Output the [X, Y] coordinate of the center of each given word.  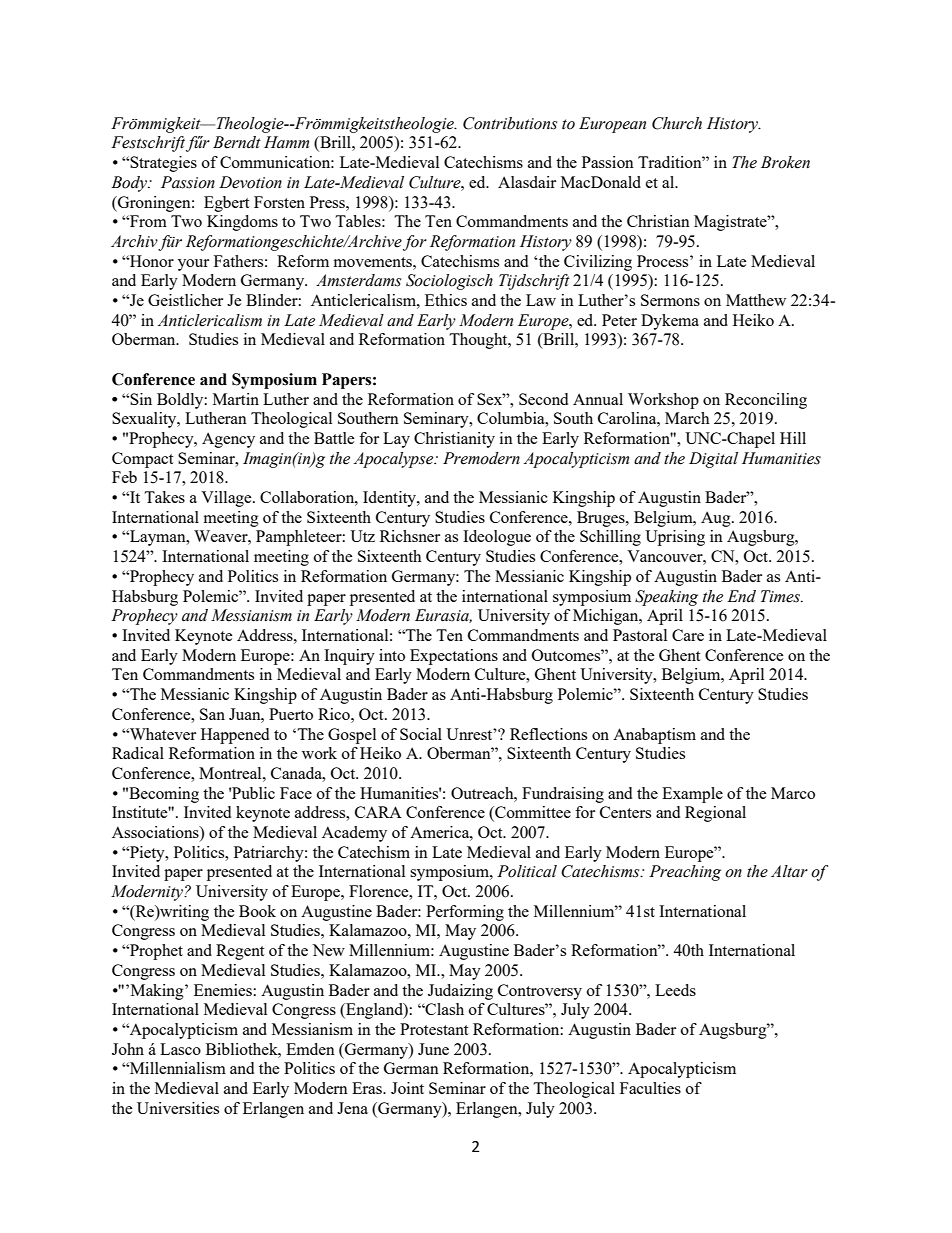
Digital [713, 460]
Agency [228, 440]
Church [677, 123]
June [433, 1049]
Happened [235, 736]
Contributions [510, 123]
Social [421, 734]
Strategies [162, 164]
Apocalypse [395, 460]
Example [692, 795]
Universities [178, 1108]
